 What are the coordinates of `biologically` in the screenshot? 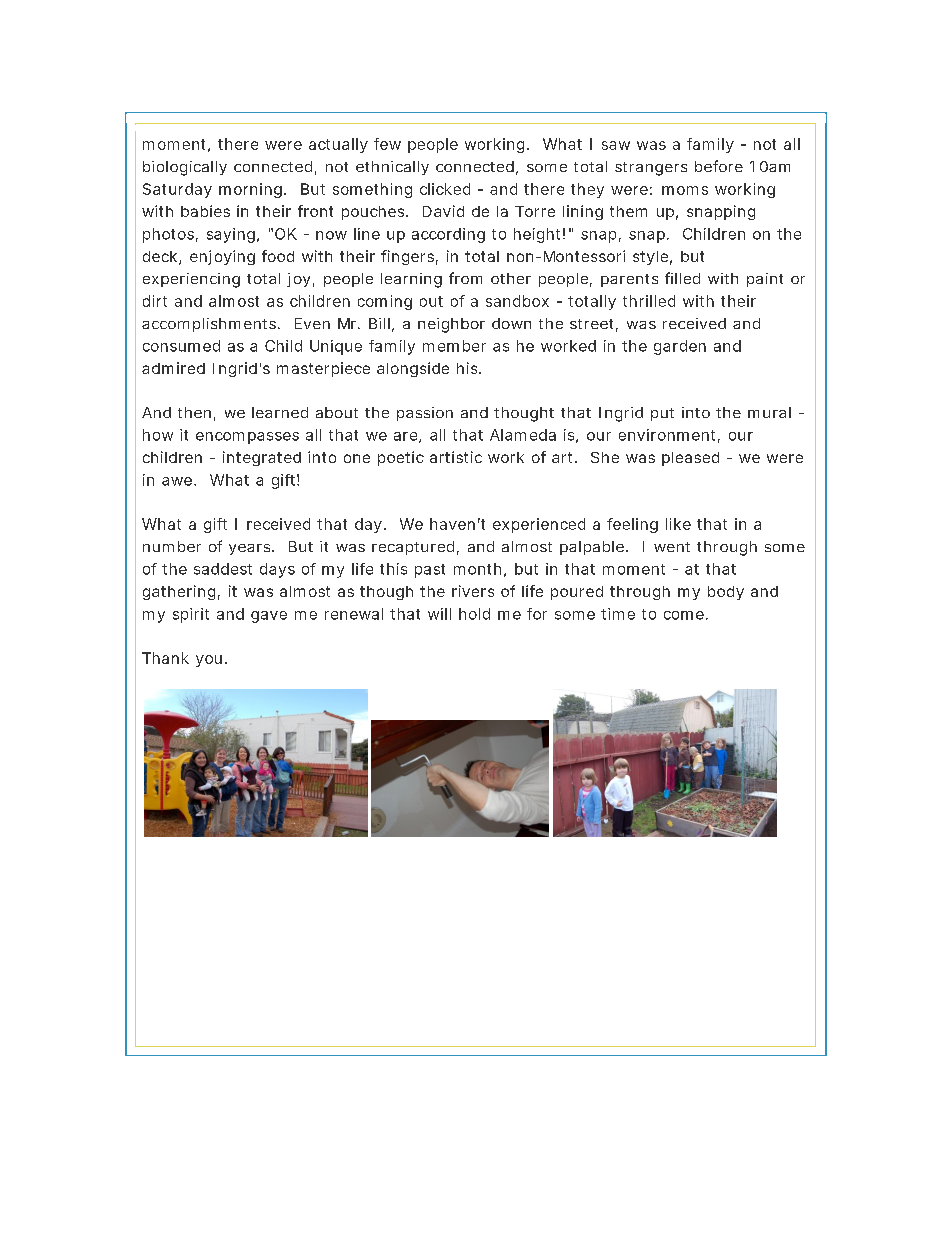 It's located at (185, 168).
